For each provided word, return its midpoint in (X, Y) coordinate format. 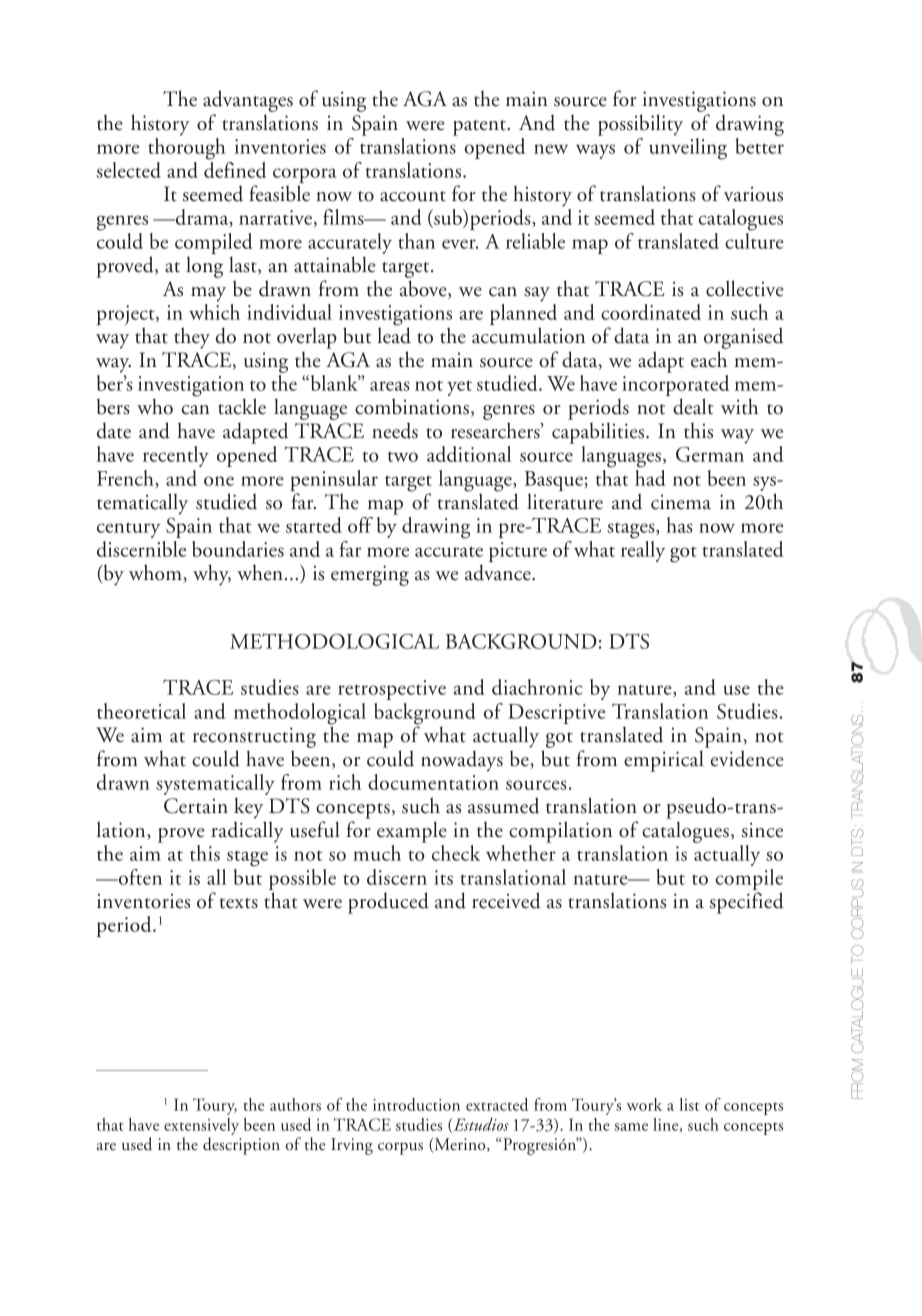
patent (480, 128)
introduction (416, 1104)
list (689, 1104)
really (643, 551)
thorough (187, 149)
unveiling (688, 149)
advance (499, 572)
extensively (201, 1126)
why (212, 575)
